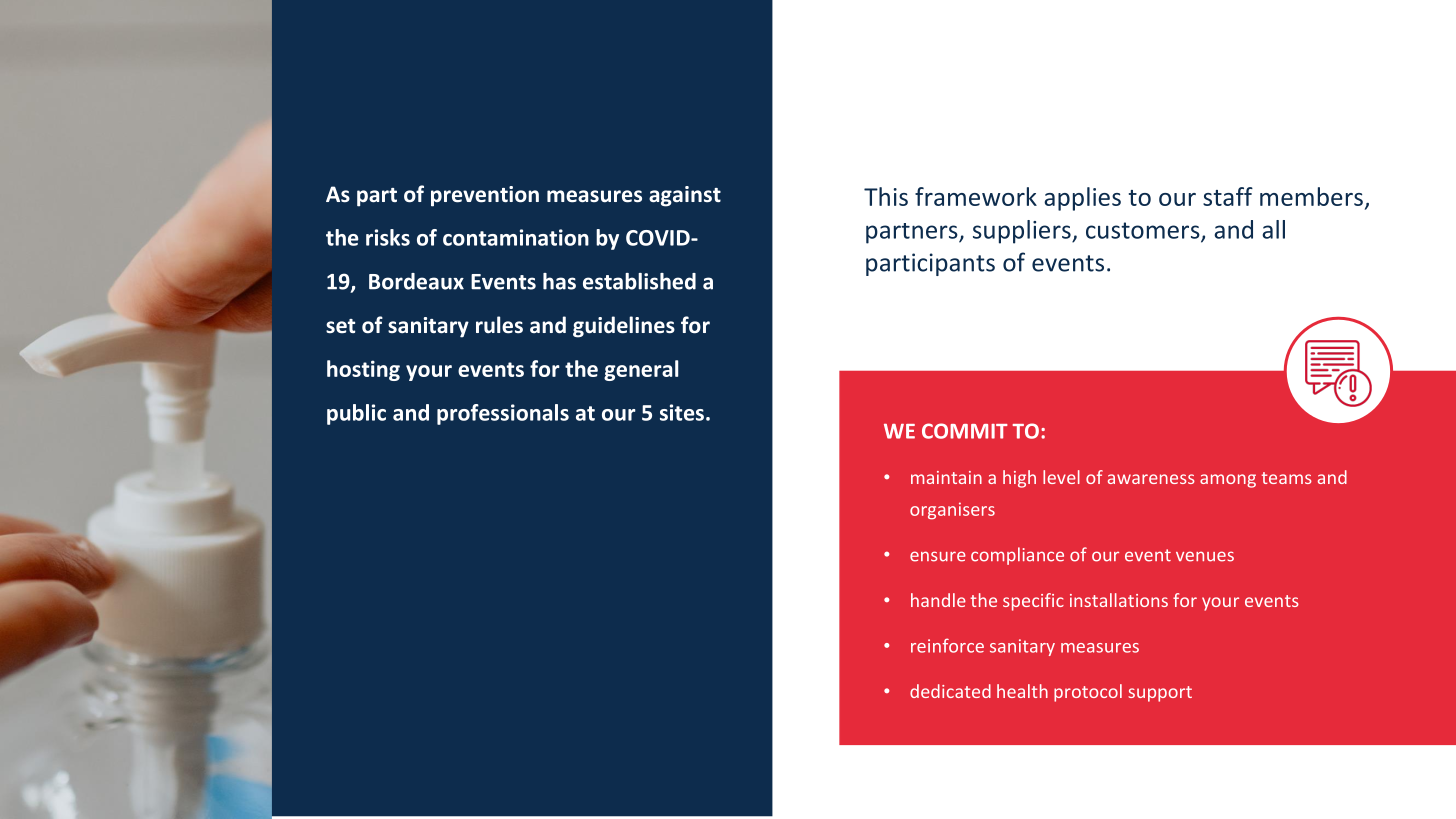 The width and height of the screenshot is (1456, 819). What do you see at coordinates (947, 645) in the screenshot?
I see `reinforce` at bounding box center [947, 645].
